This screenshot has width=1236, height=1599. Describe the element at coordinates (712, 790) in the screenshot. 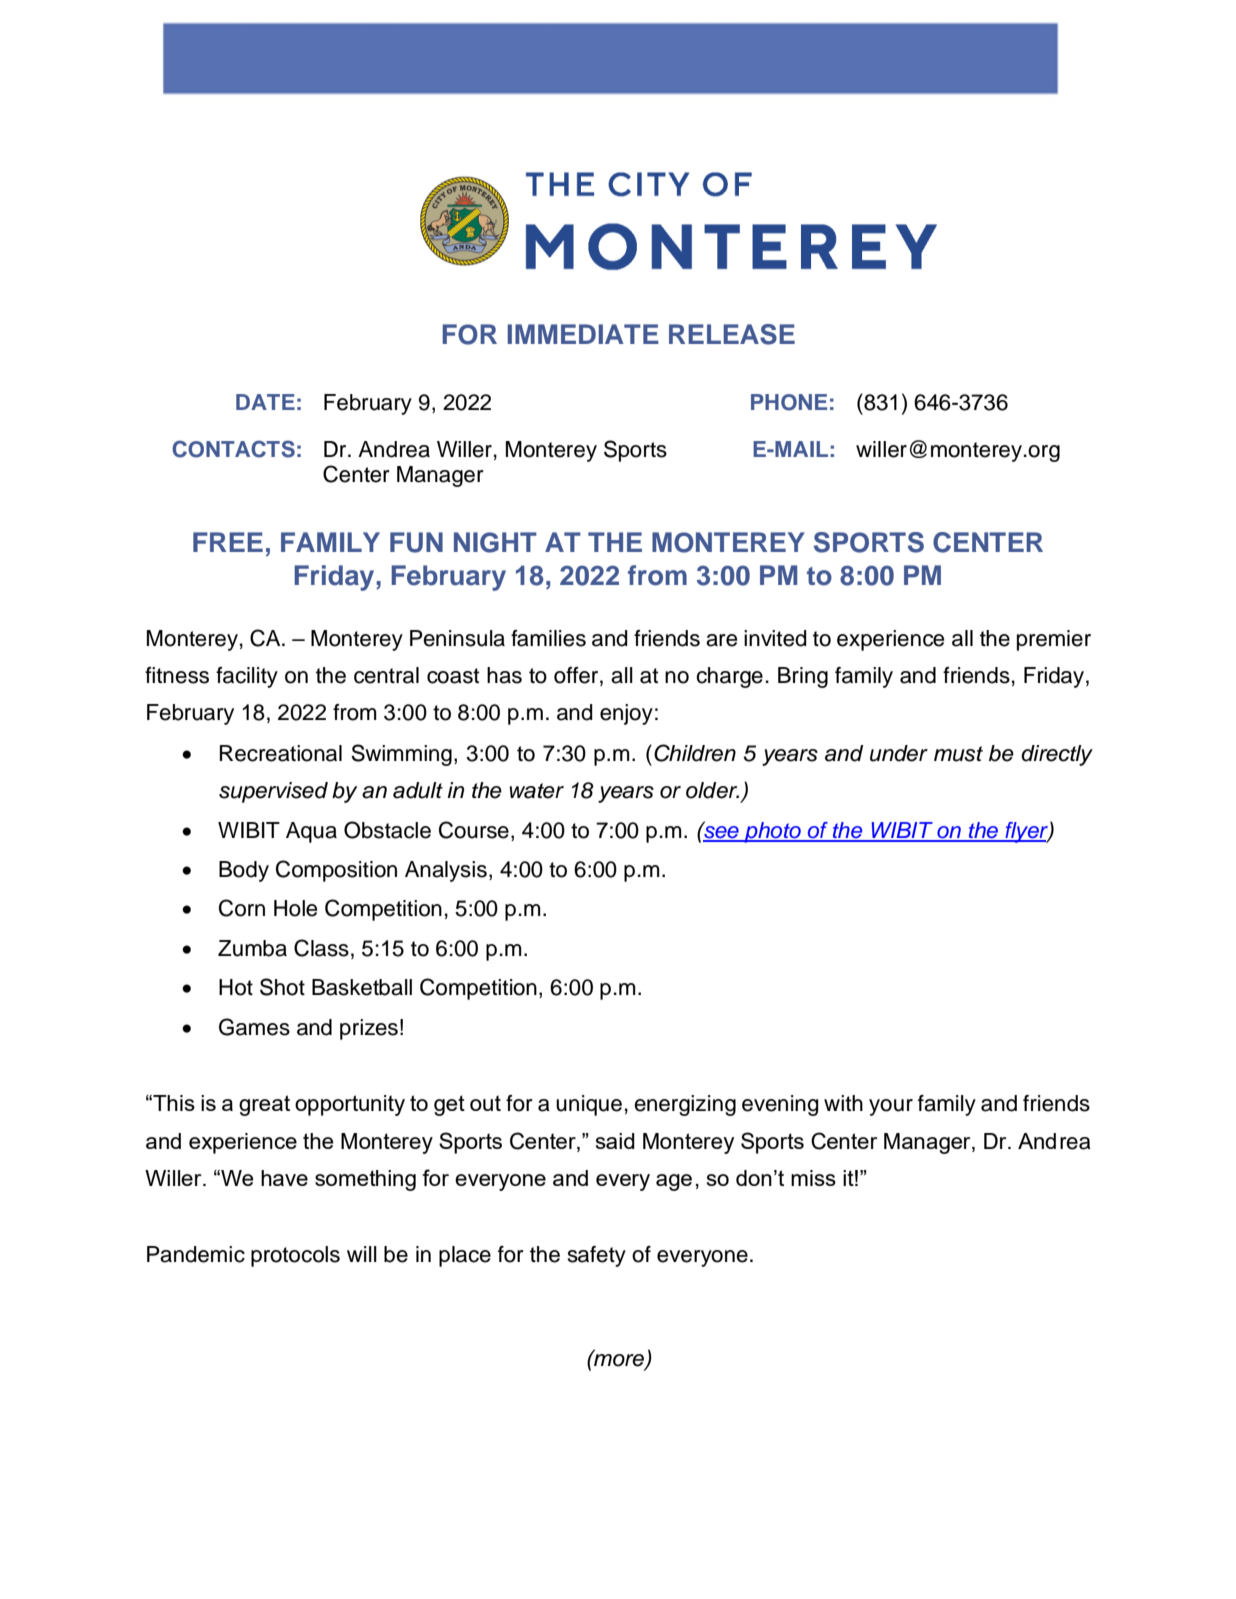

I see `older` at that location.
